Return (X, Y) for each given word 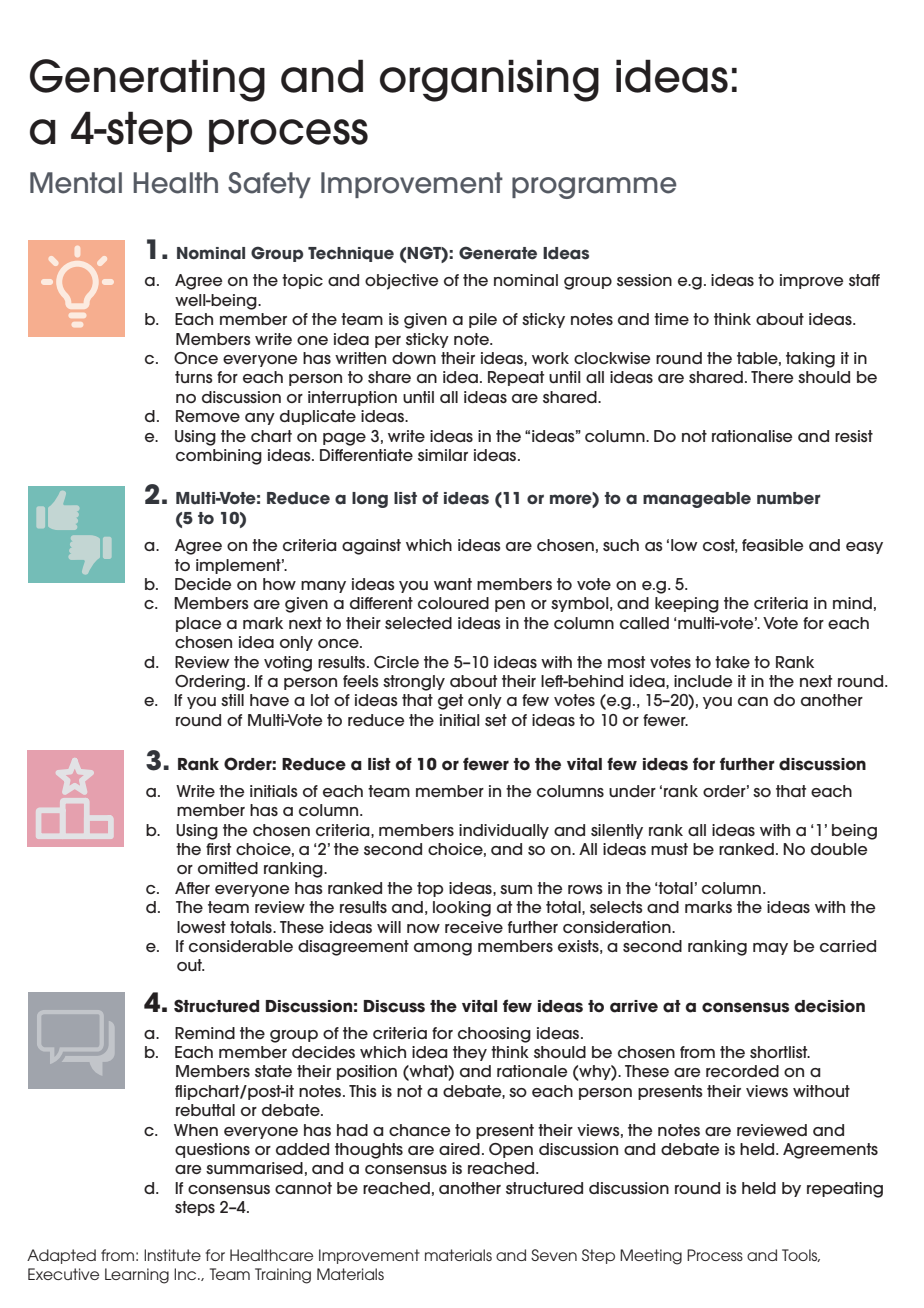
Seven (554, 1255)
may (770, 949)
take (732, 662)
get (450, 702)
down (414, 358)
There (772, 377)
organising (489, 80)
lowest (201, 927)
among (443, 949)
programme (594, 188)
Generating (147, 80)
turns (194, 377)
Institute (172, 1255)
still (232, 700)
